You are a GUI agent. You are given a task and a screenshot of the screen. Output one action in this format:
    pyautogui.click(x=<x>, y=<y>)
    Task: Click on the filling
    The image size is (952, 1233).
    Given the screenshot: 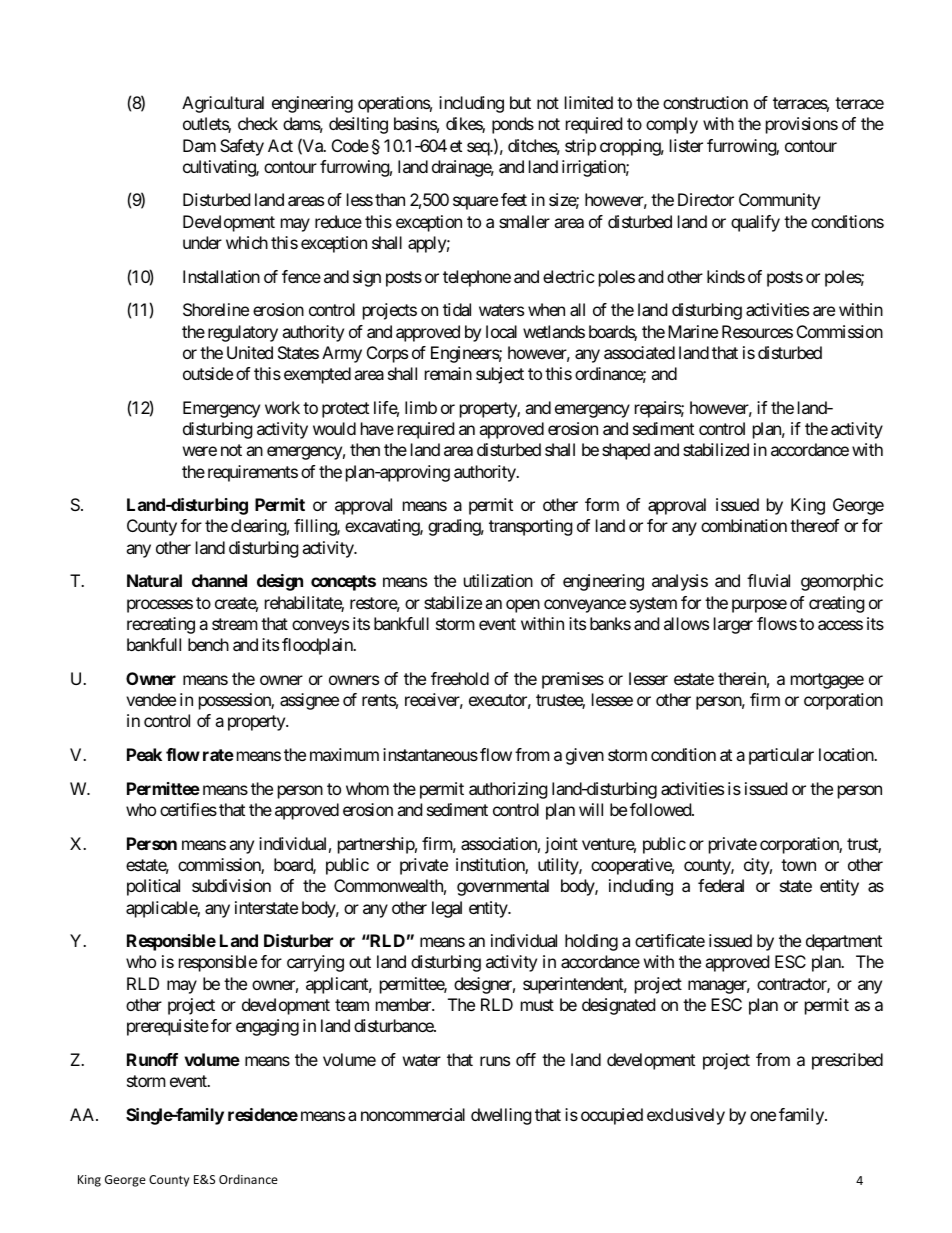 What is the action you would take?
    pyautogui.click(x=316, y=527)
